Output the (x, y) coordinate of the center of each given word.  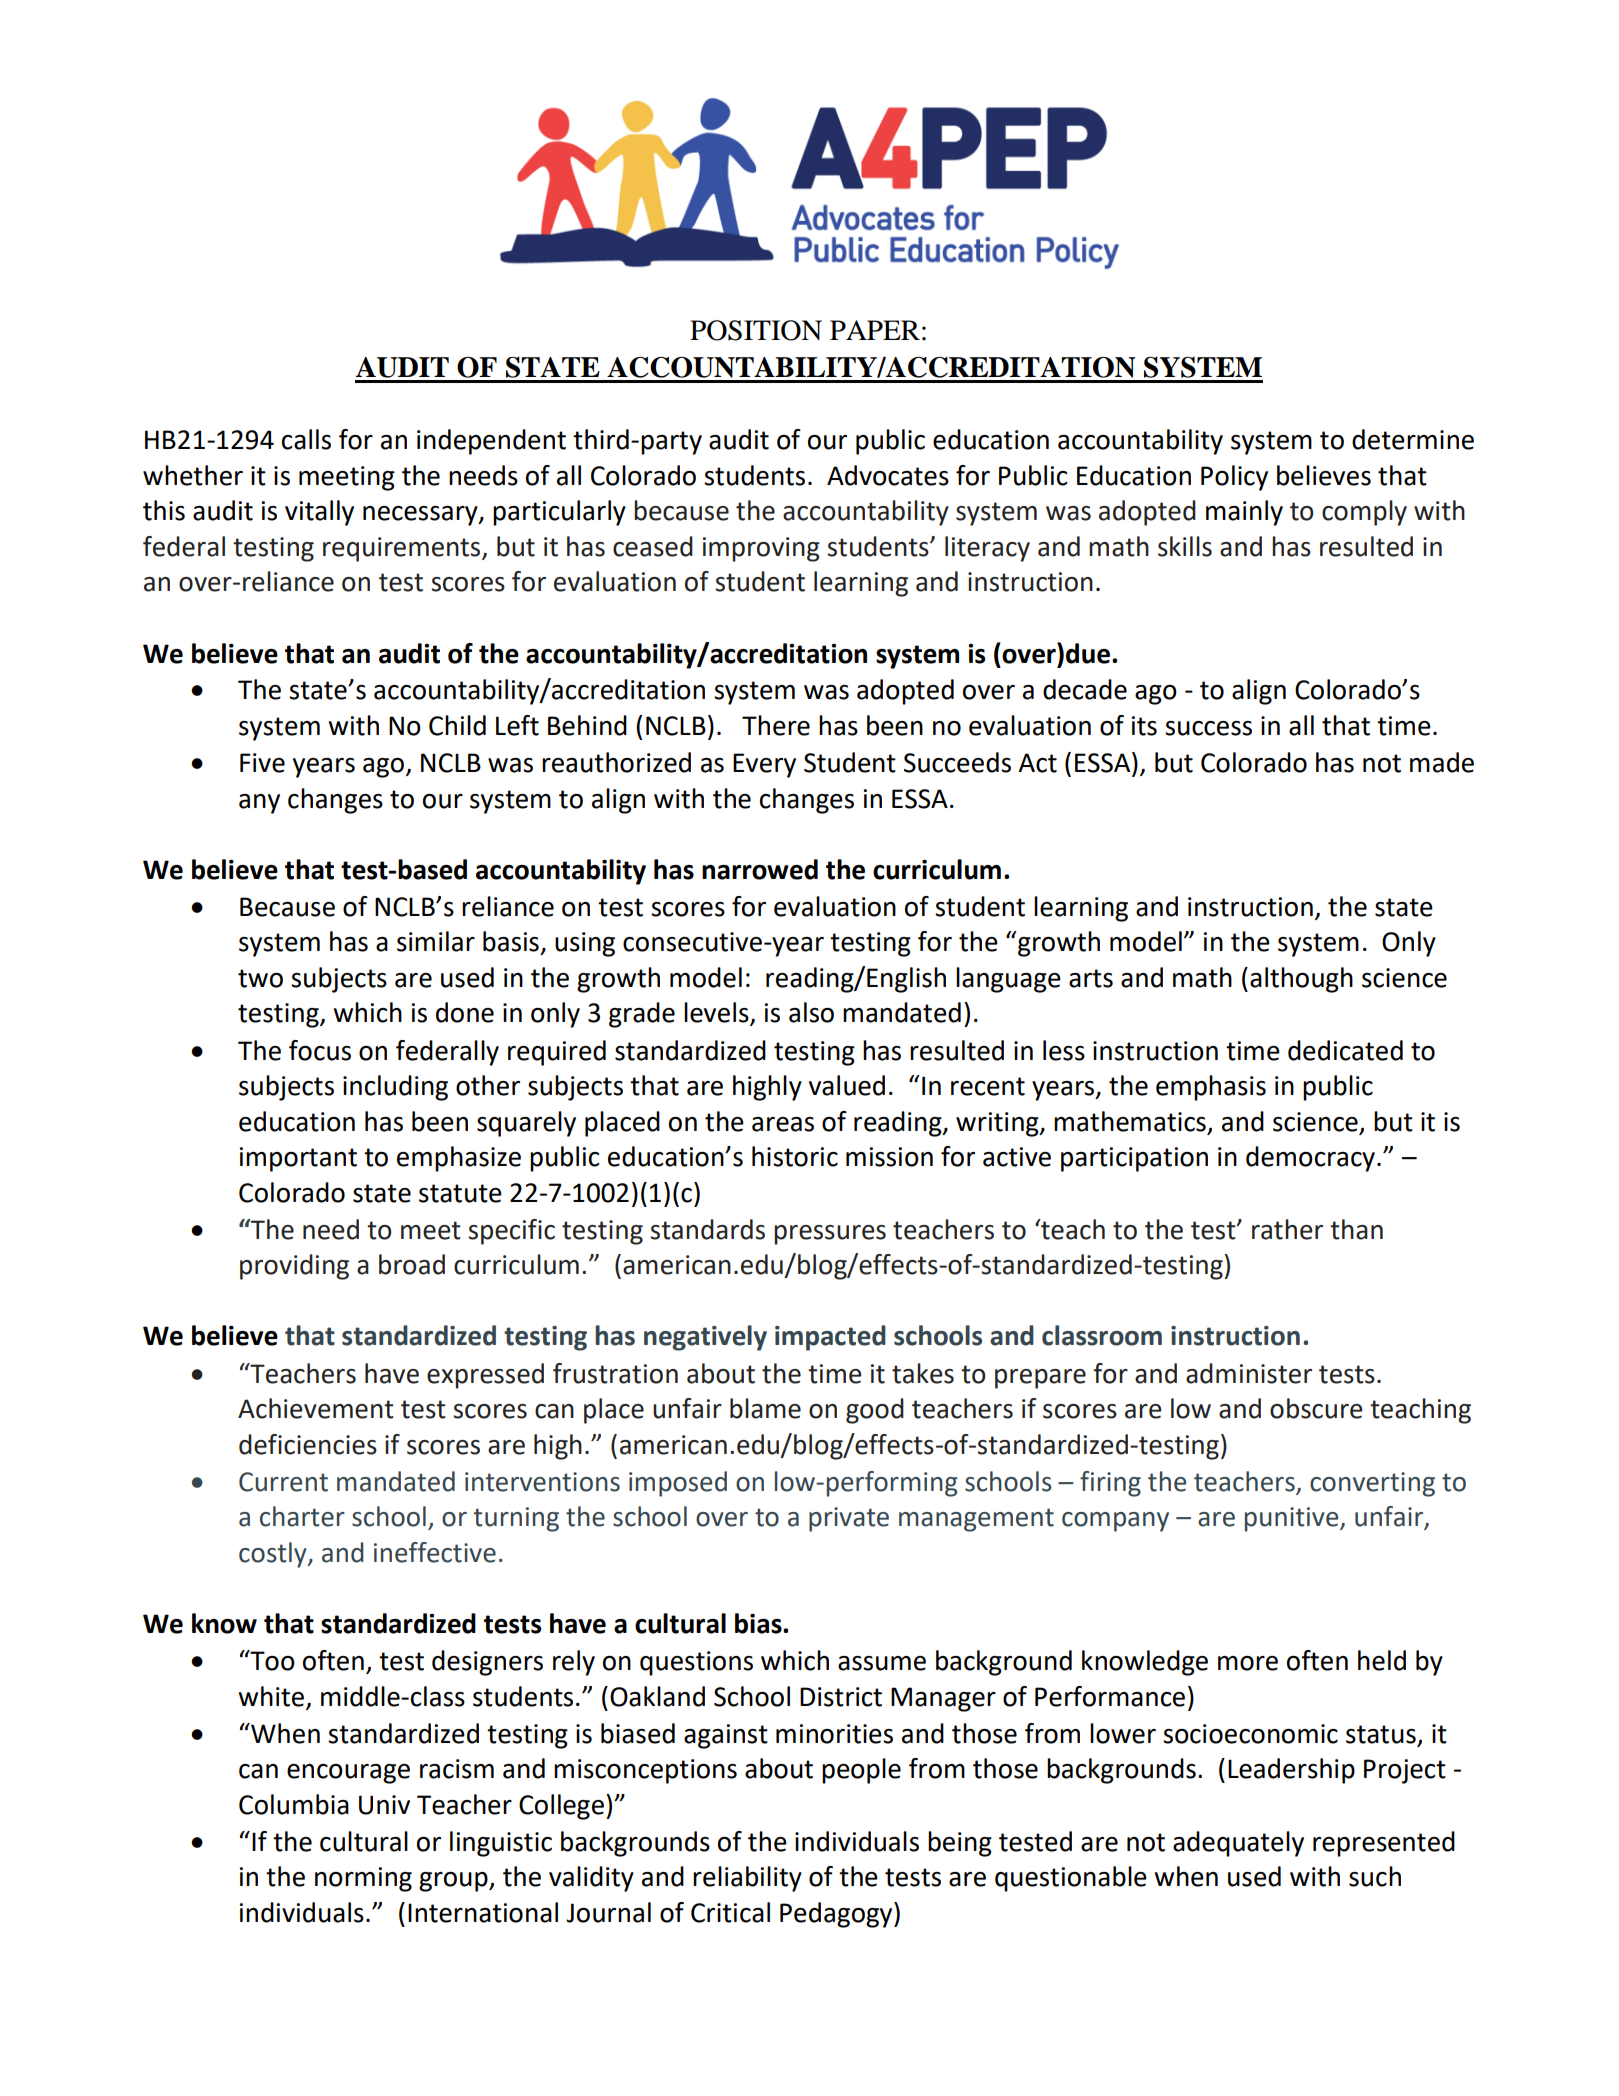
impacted (830, 1338)
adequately (1238, 1844)
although (1301, 980)
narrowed (760, 869)
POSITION (756, 330)
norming (363, 1879)
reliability (747, 1879)
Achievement (316, 1408)
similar (436, 941)
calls (306, 439)
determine (1413, 439)
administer (1249, 1373)
